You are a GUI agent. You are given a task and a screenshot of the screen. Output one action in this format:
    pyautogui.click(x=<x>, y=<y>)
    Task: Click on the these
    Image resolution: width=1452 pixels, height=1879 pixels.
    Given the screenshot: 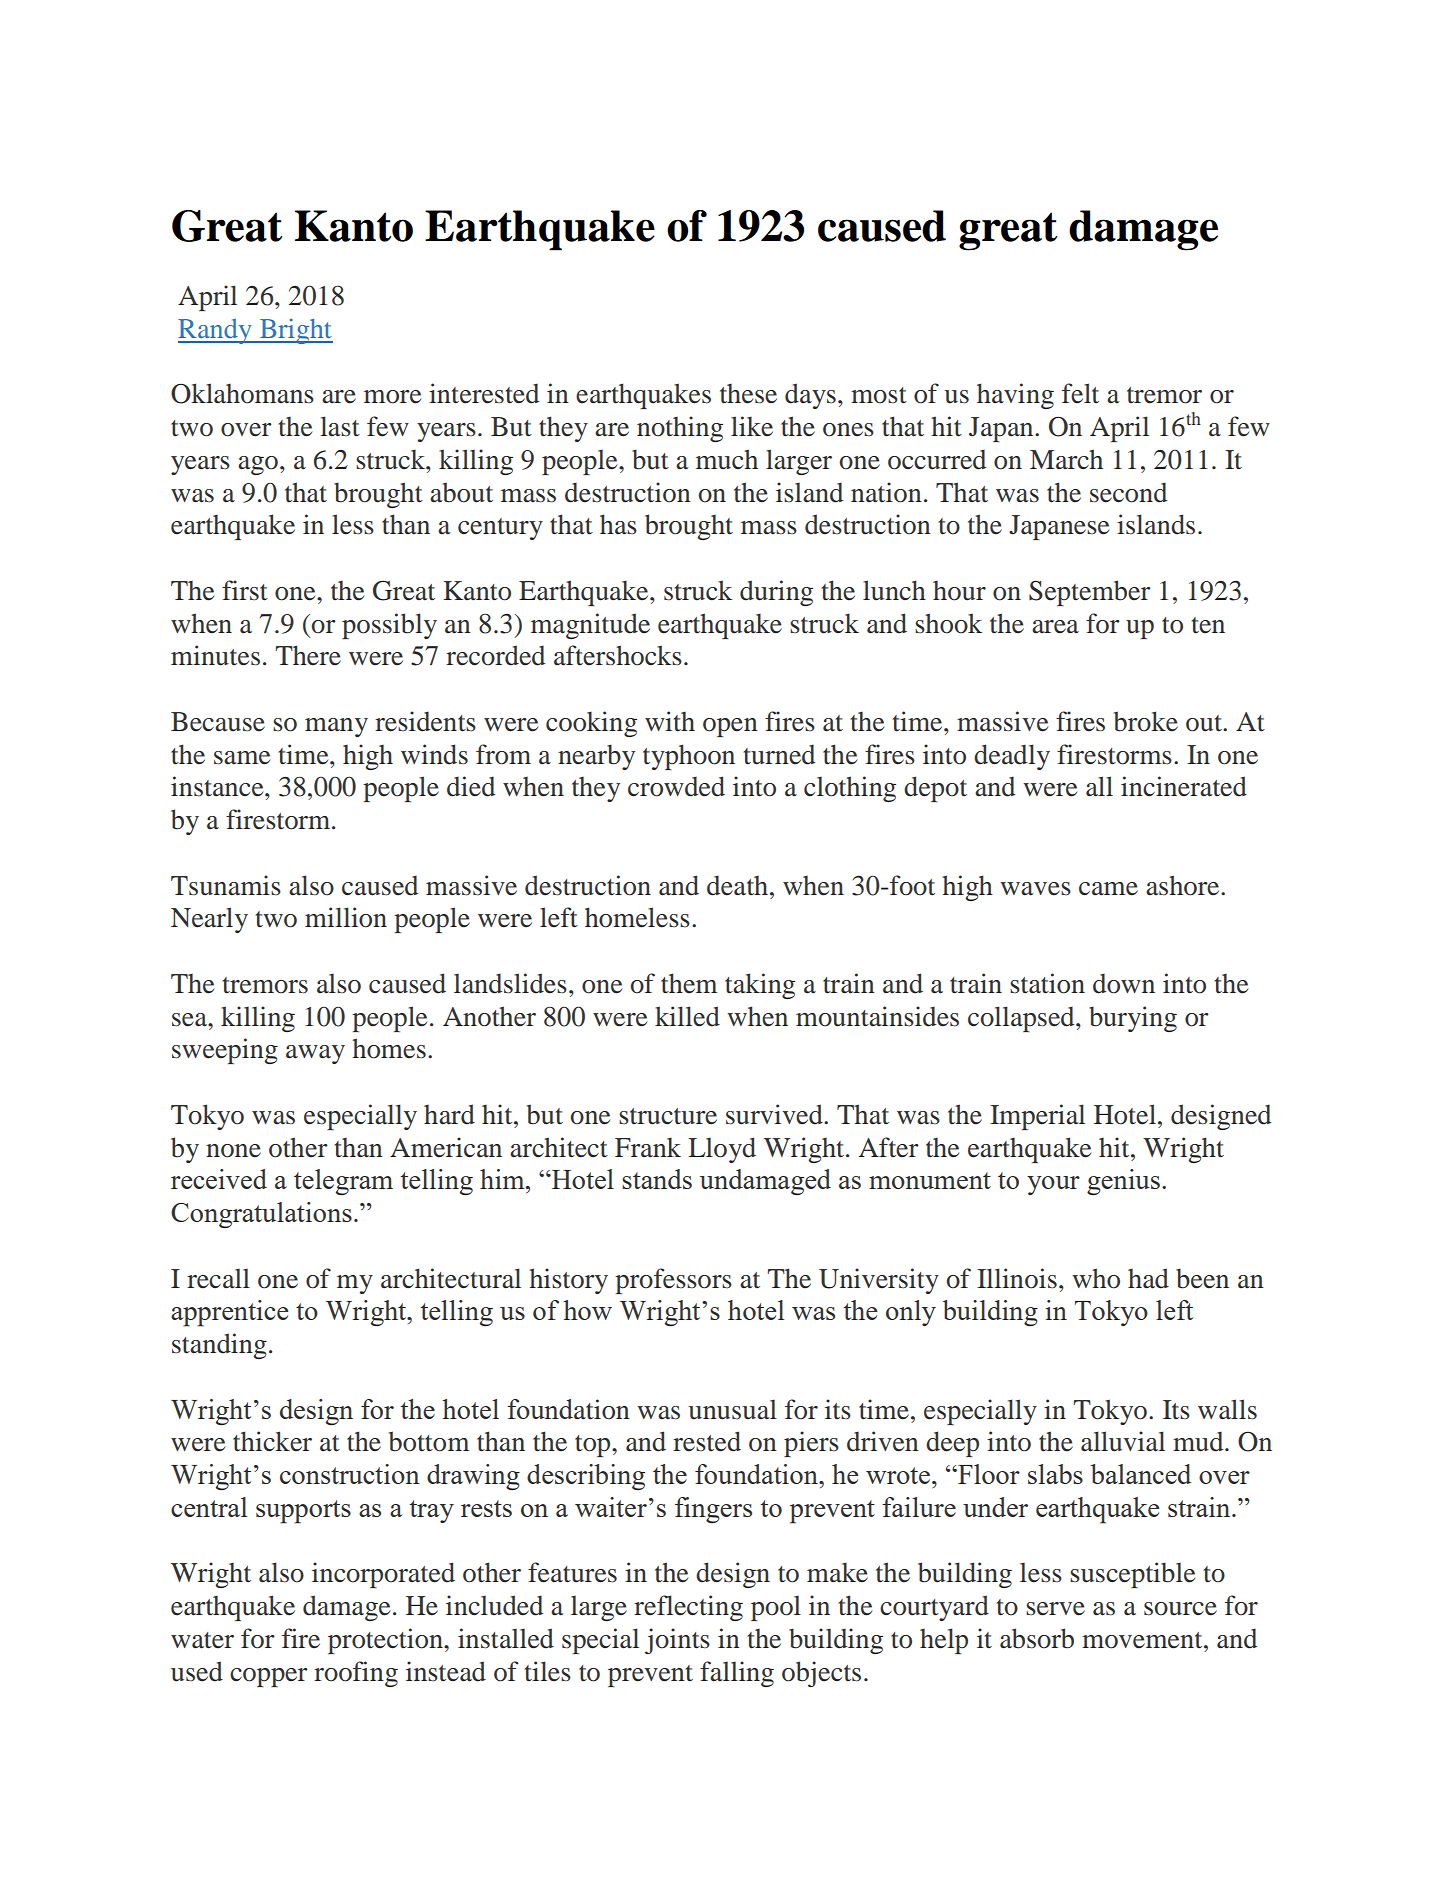 What is the action you would take?
    pyautogui.click(x=748, y=394)
